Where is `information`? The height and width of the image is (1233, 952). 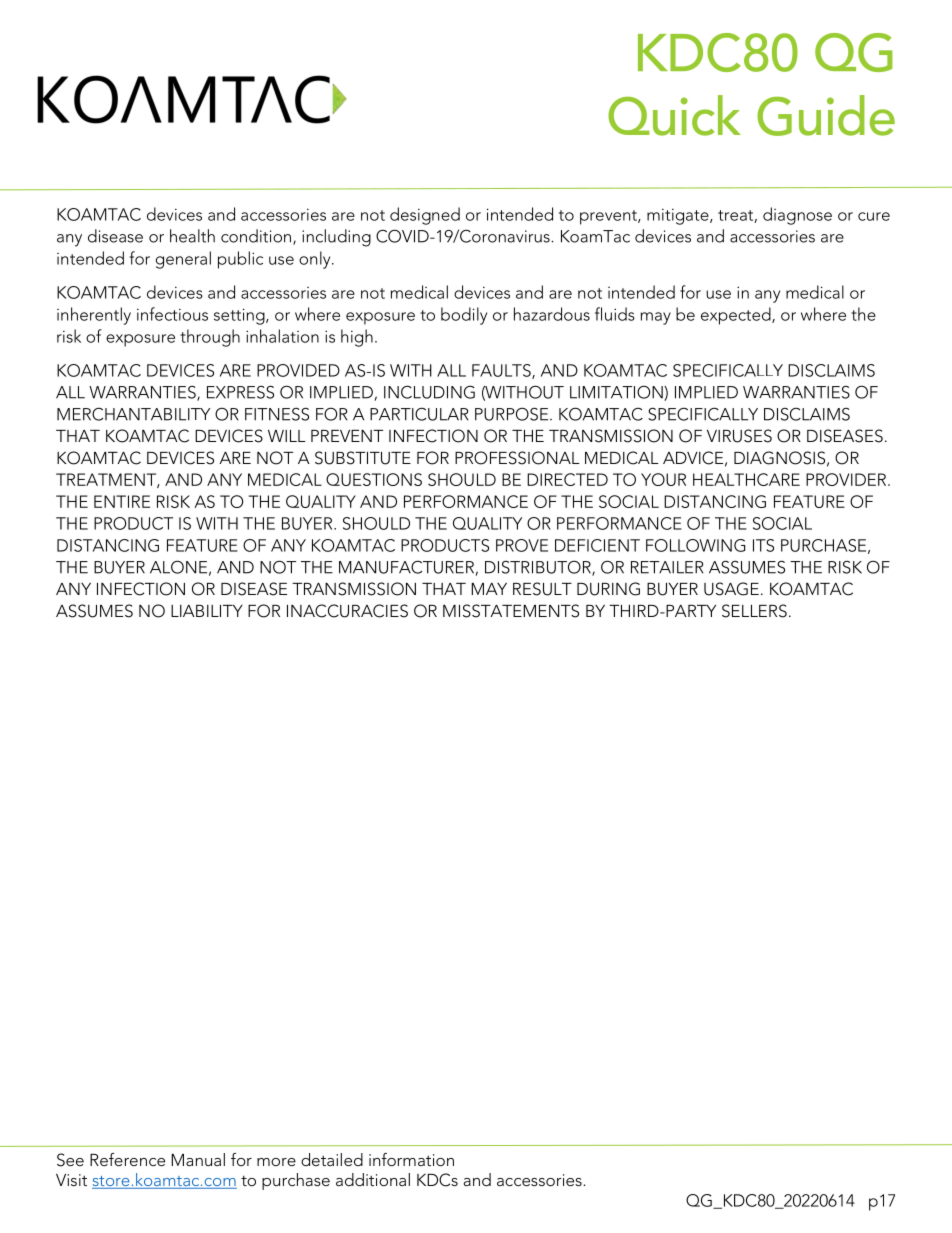
information is located at coordinates (411, 1159).
